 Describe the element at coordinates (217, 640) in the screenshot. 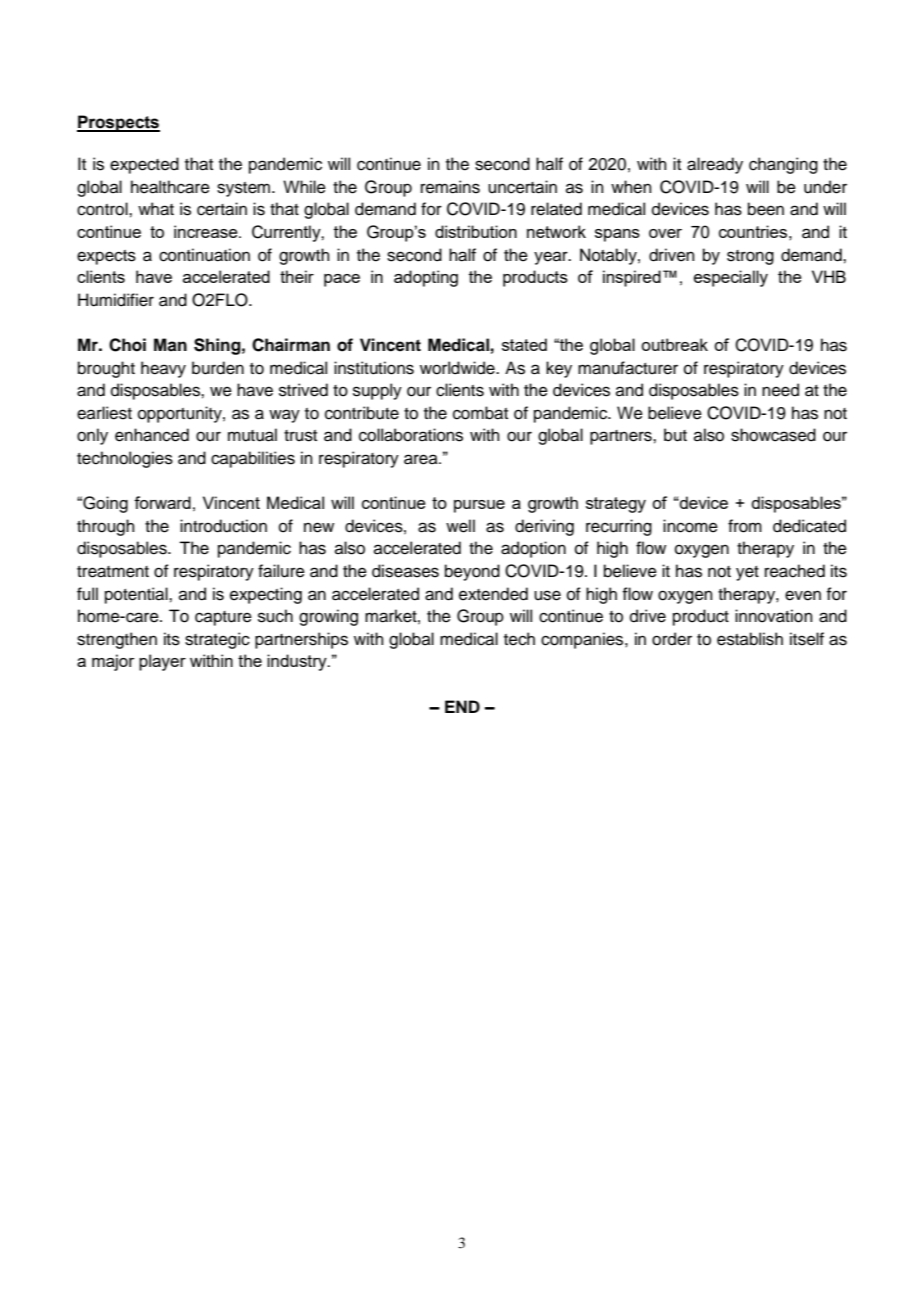

I see `strategic` at that location.
